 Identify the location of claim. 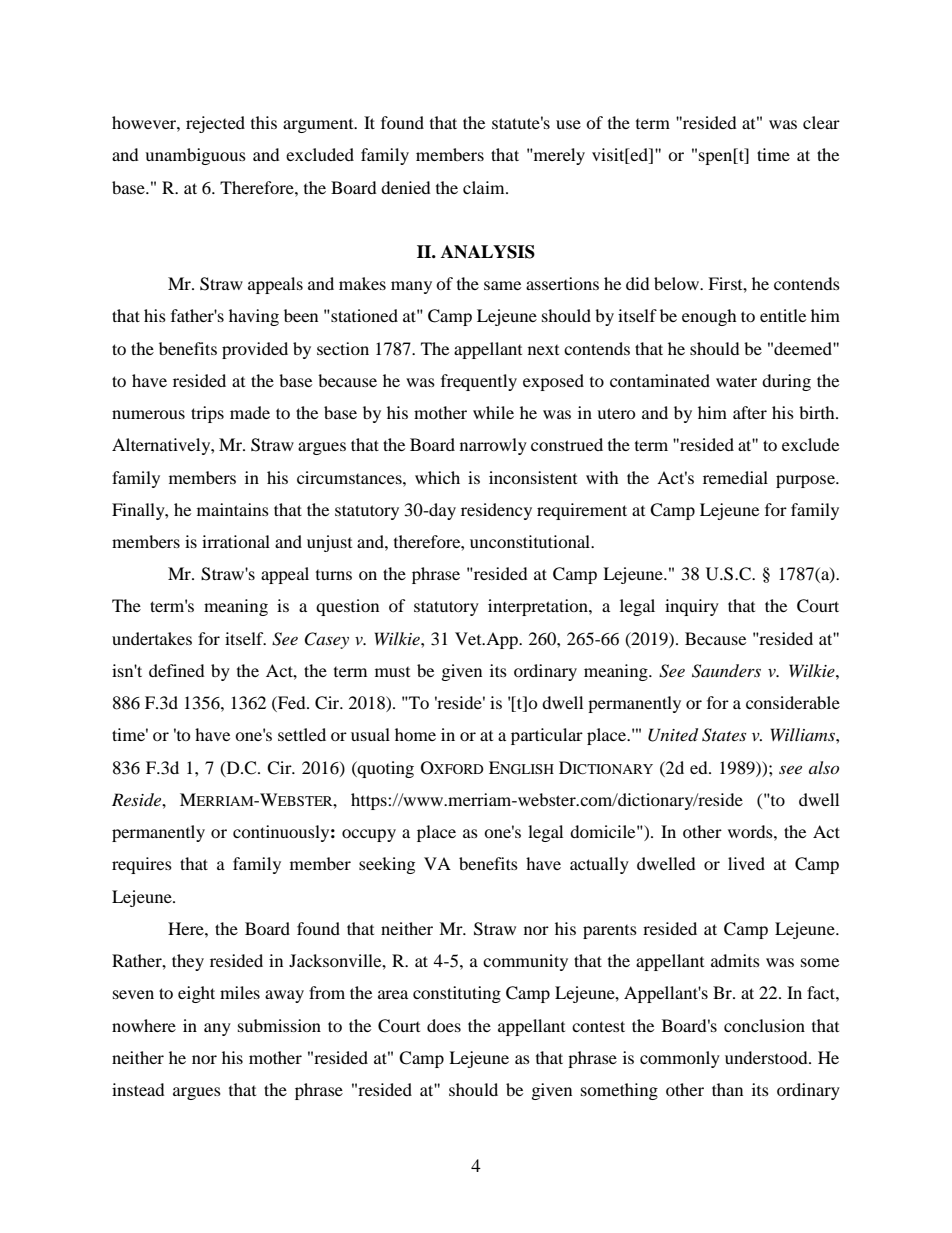
(485, 187).
